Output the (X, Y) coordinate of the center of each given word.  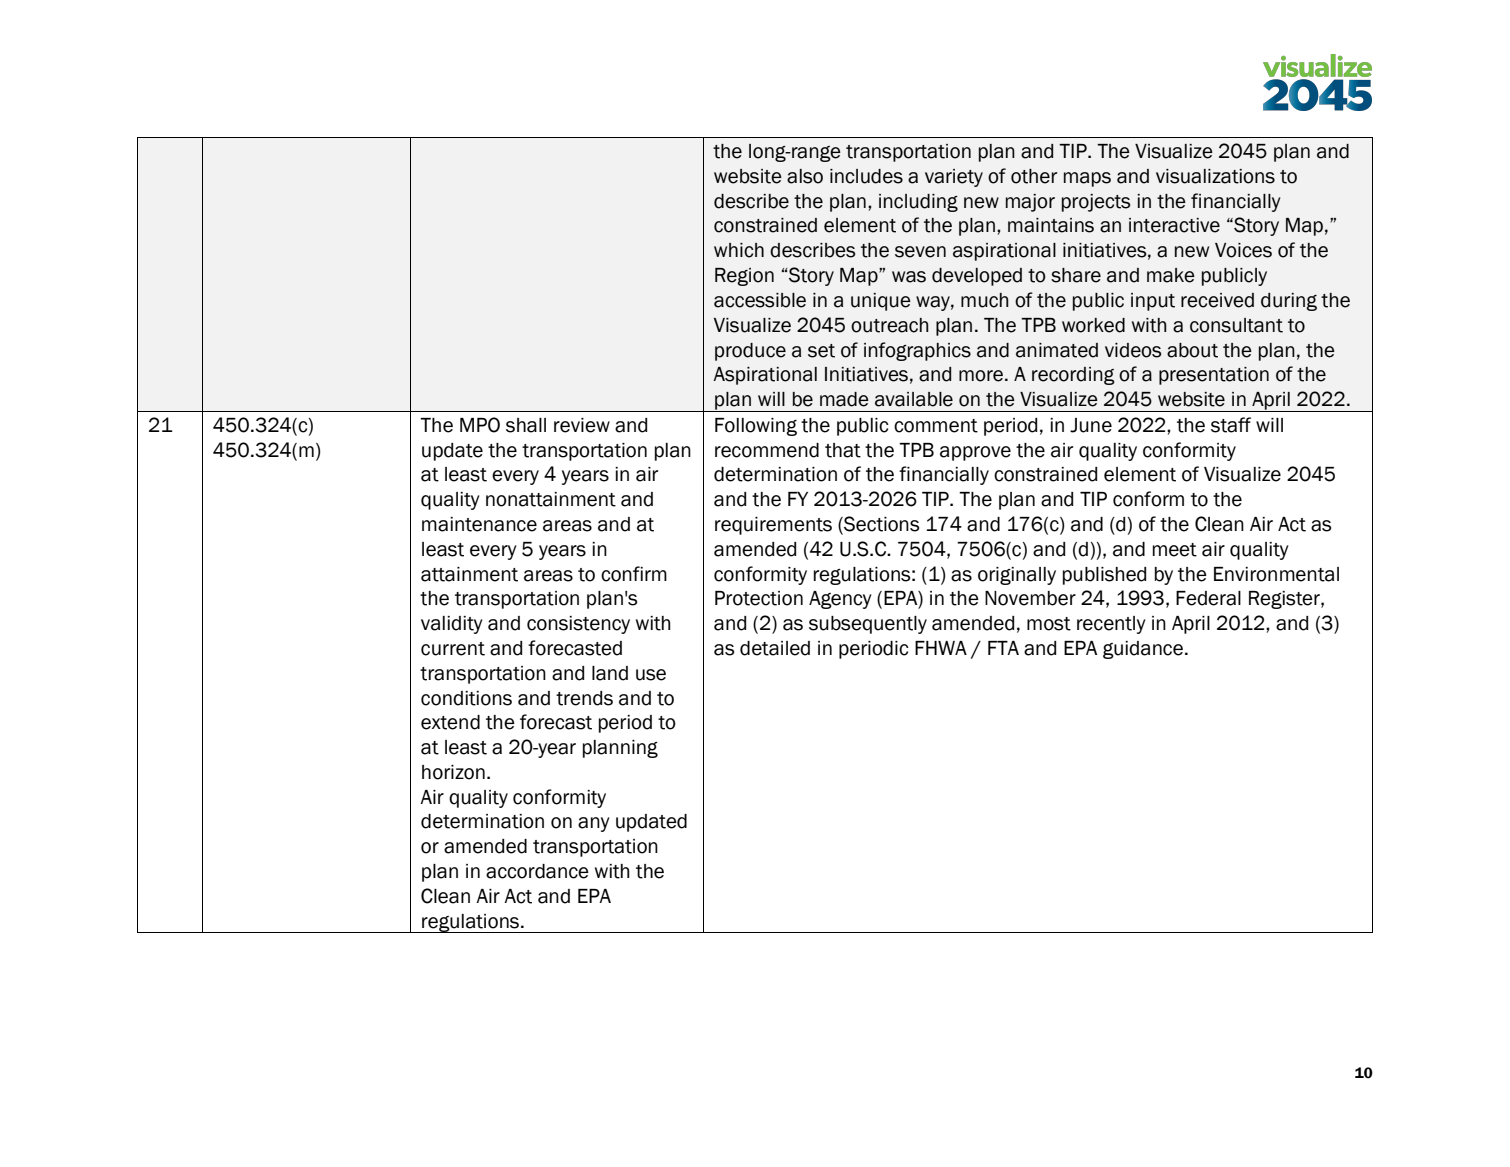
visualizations (1215, 176)
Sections (880, 525)
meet (1175, 550)
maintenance (479, 524)
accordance (537, 871)
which (739, 250)
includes (866, 176)
